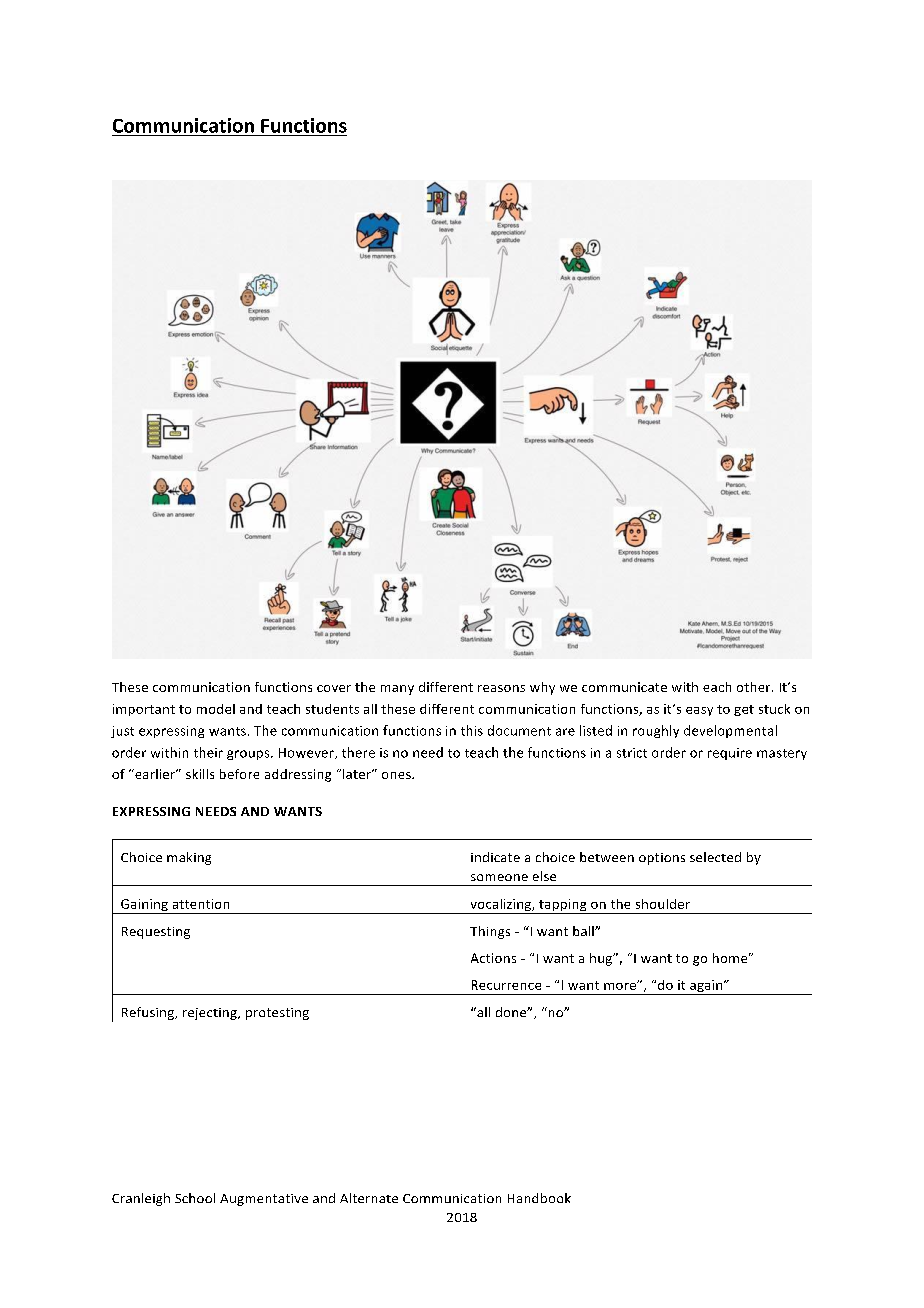 The height and width of the document is (1308, 924). Describe the element at coordinates (663, 904) in the document. I see `shoulder` at that location.
